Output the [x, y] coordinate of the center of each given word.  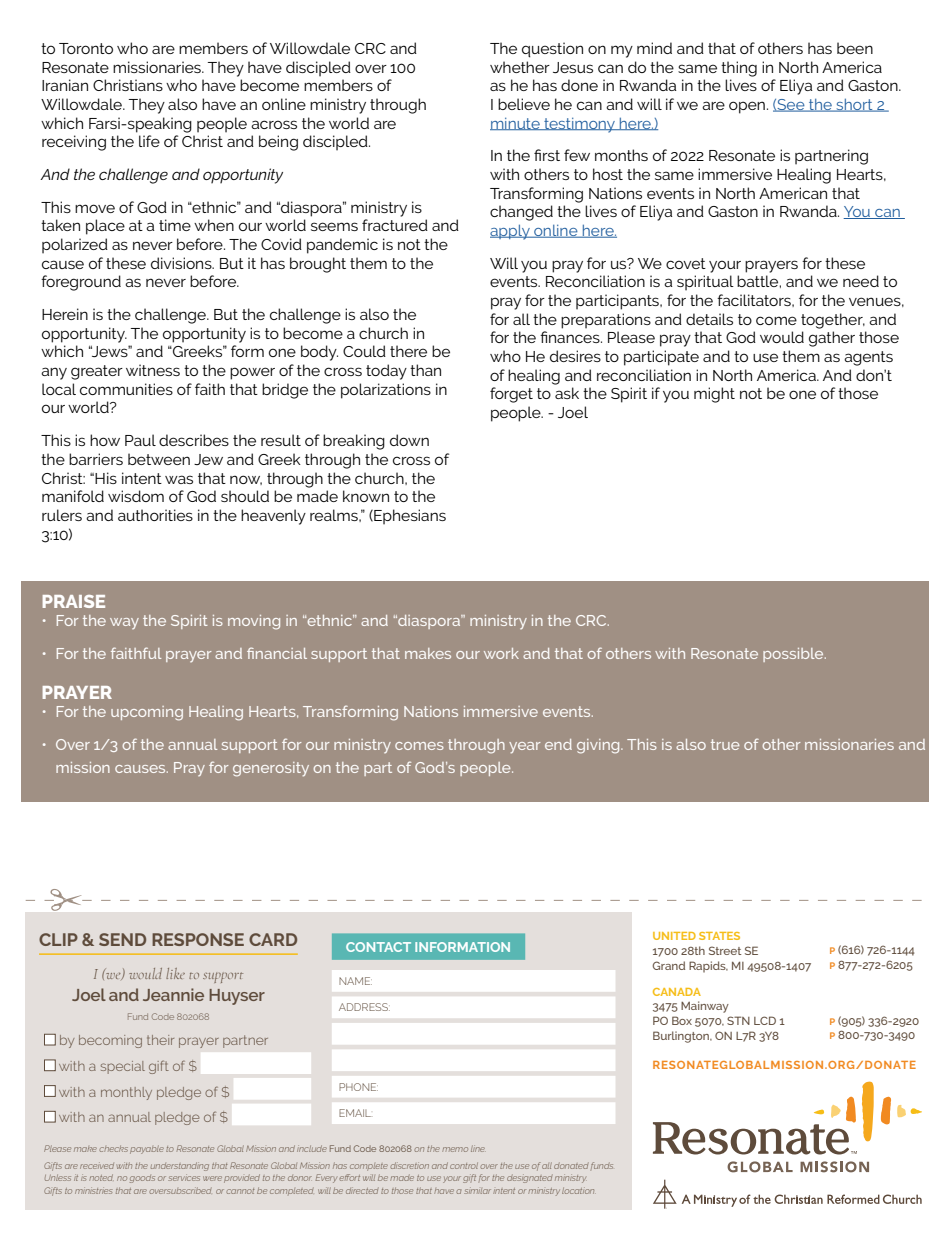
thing [739, 69]
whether [520, 67]
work [501, 653]
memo [455, 1149]
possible [794, 655]
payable [147, 1149]
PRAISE [74, 601]
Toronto [86, 48]
